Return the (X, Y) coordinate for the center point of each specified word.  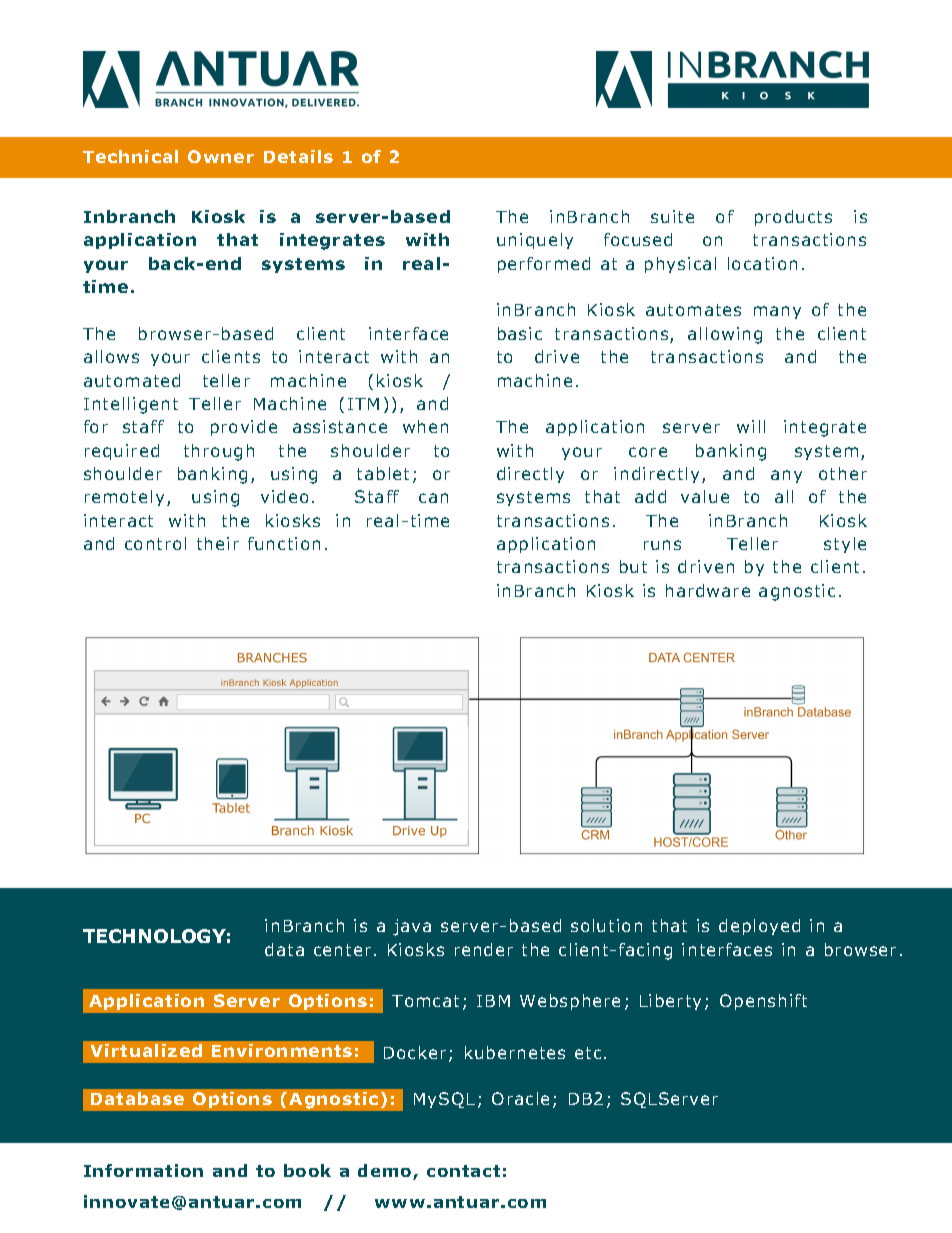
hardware (708, 590)
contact (463, 1171)
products (793, 218)
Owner (221, 156)
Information (143, 1170)
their (218, 543)
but (633, 566)
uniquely (535, 241)
